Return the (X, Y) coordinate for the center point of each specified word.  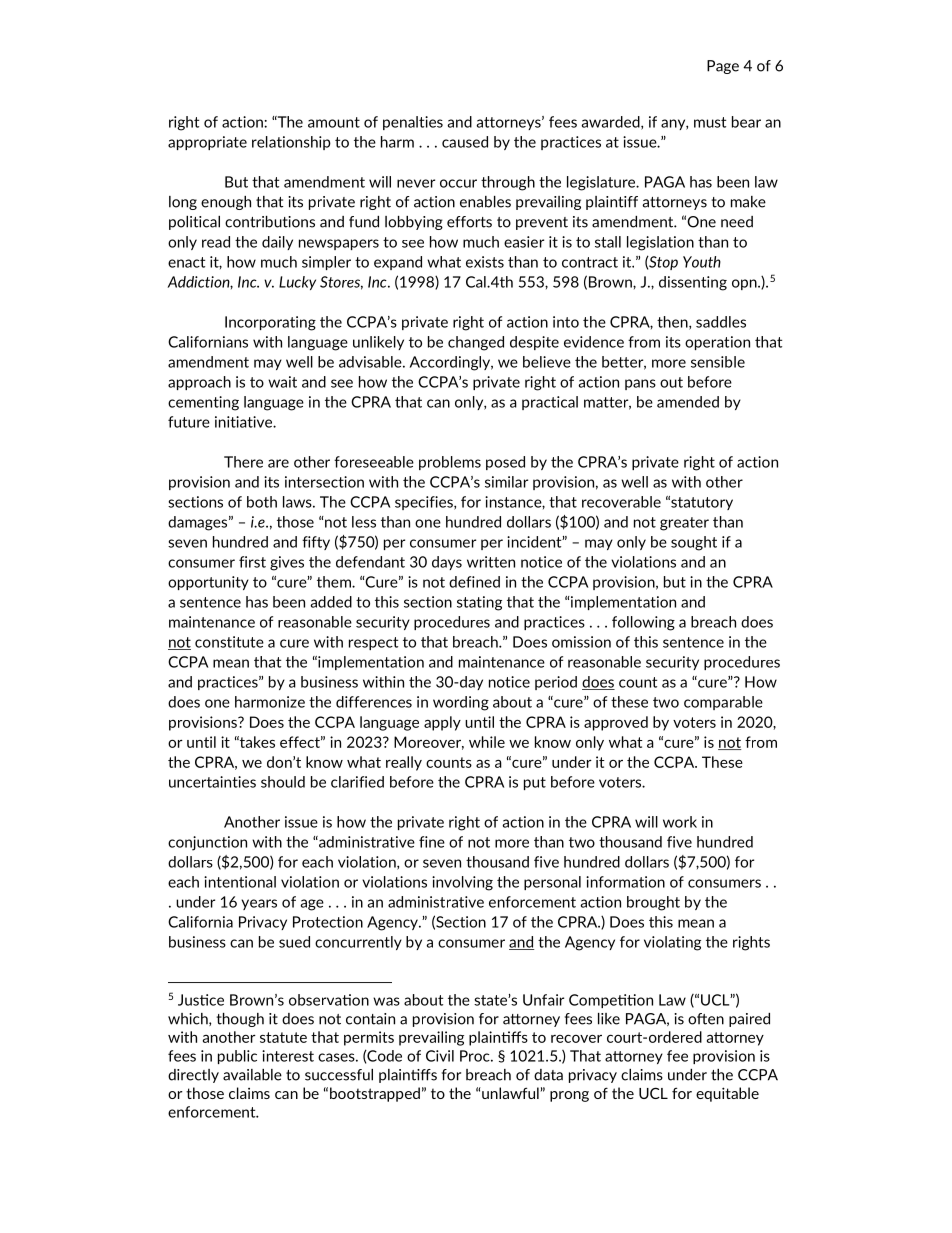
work (680, 822)
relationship (291, 143)
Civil (440, 1056)
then (673, 323)
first (252, 562)
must (710, 122)
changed (476, 343)
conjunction (207, 843)
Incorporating (270, 323)
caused (465, 142)
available (252, 1075)
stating (479, 603)
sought (694, 543)
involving (462, 883)
